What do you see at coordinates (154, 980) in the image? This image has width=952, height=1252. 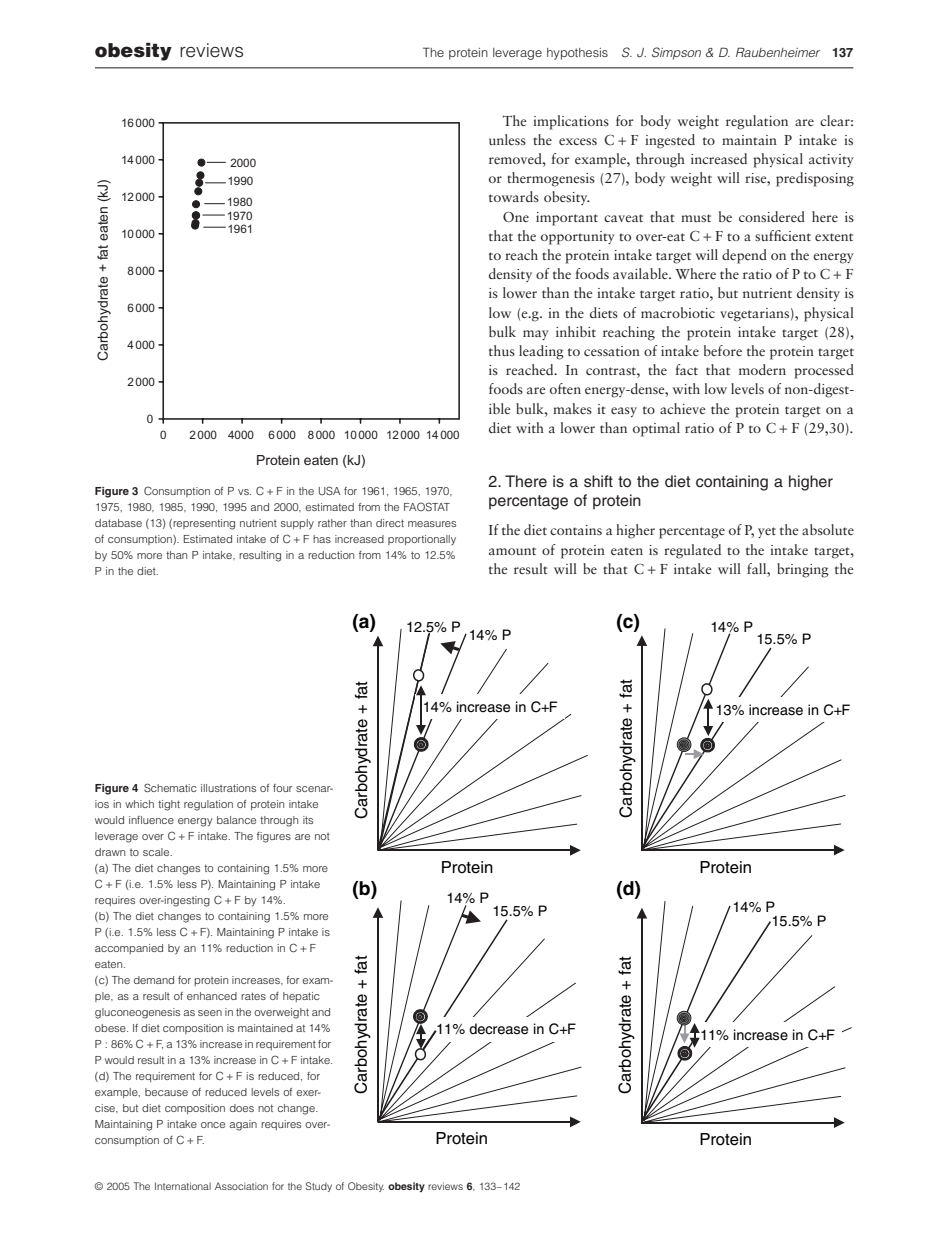 I see `demand` at bounding box center [154, 980].
